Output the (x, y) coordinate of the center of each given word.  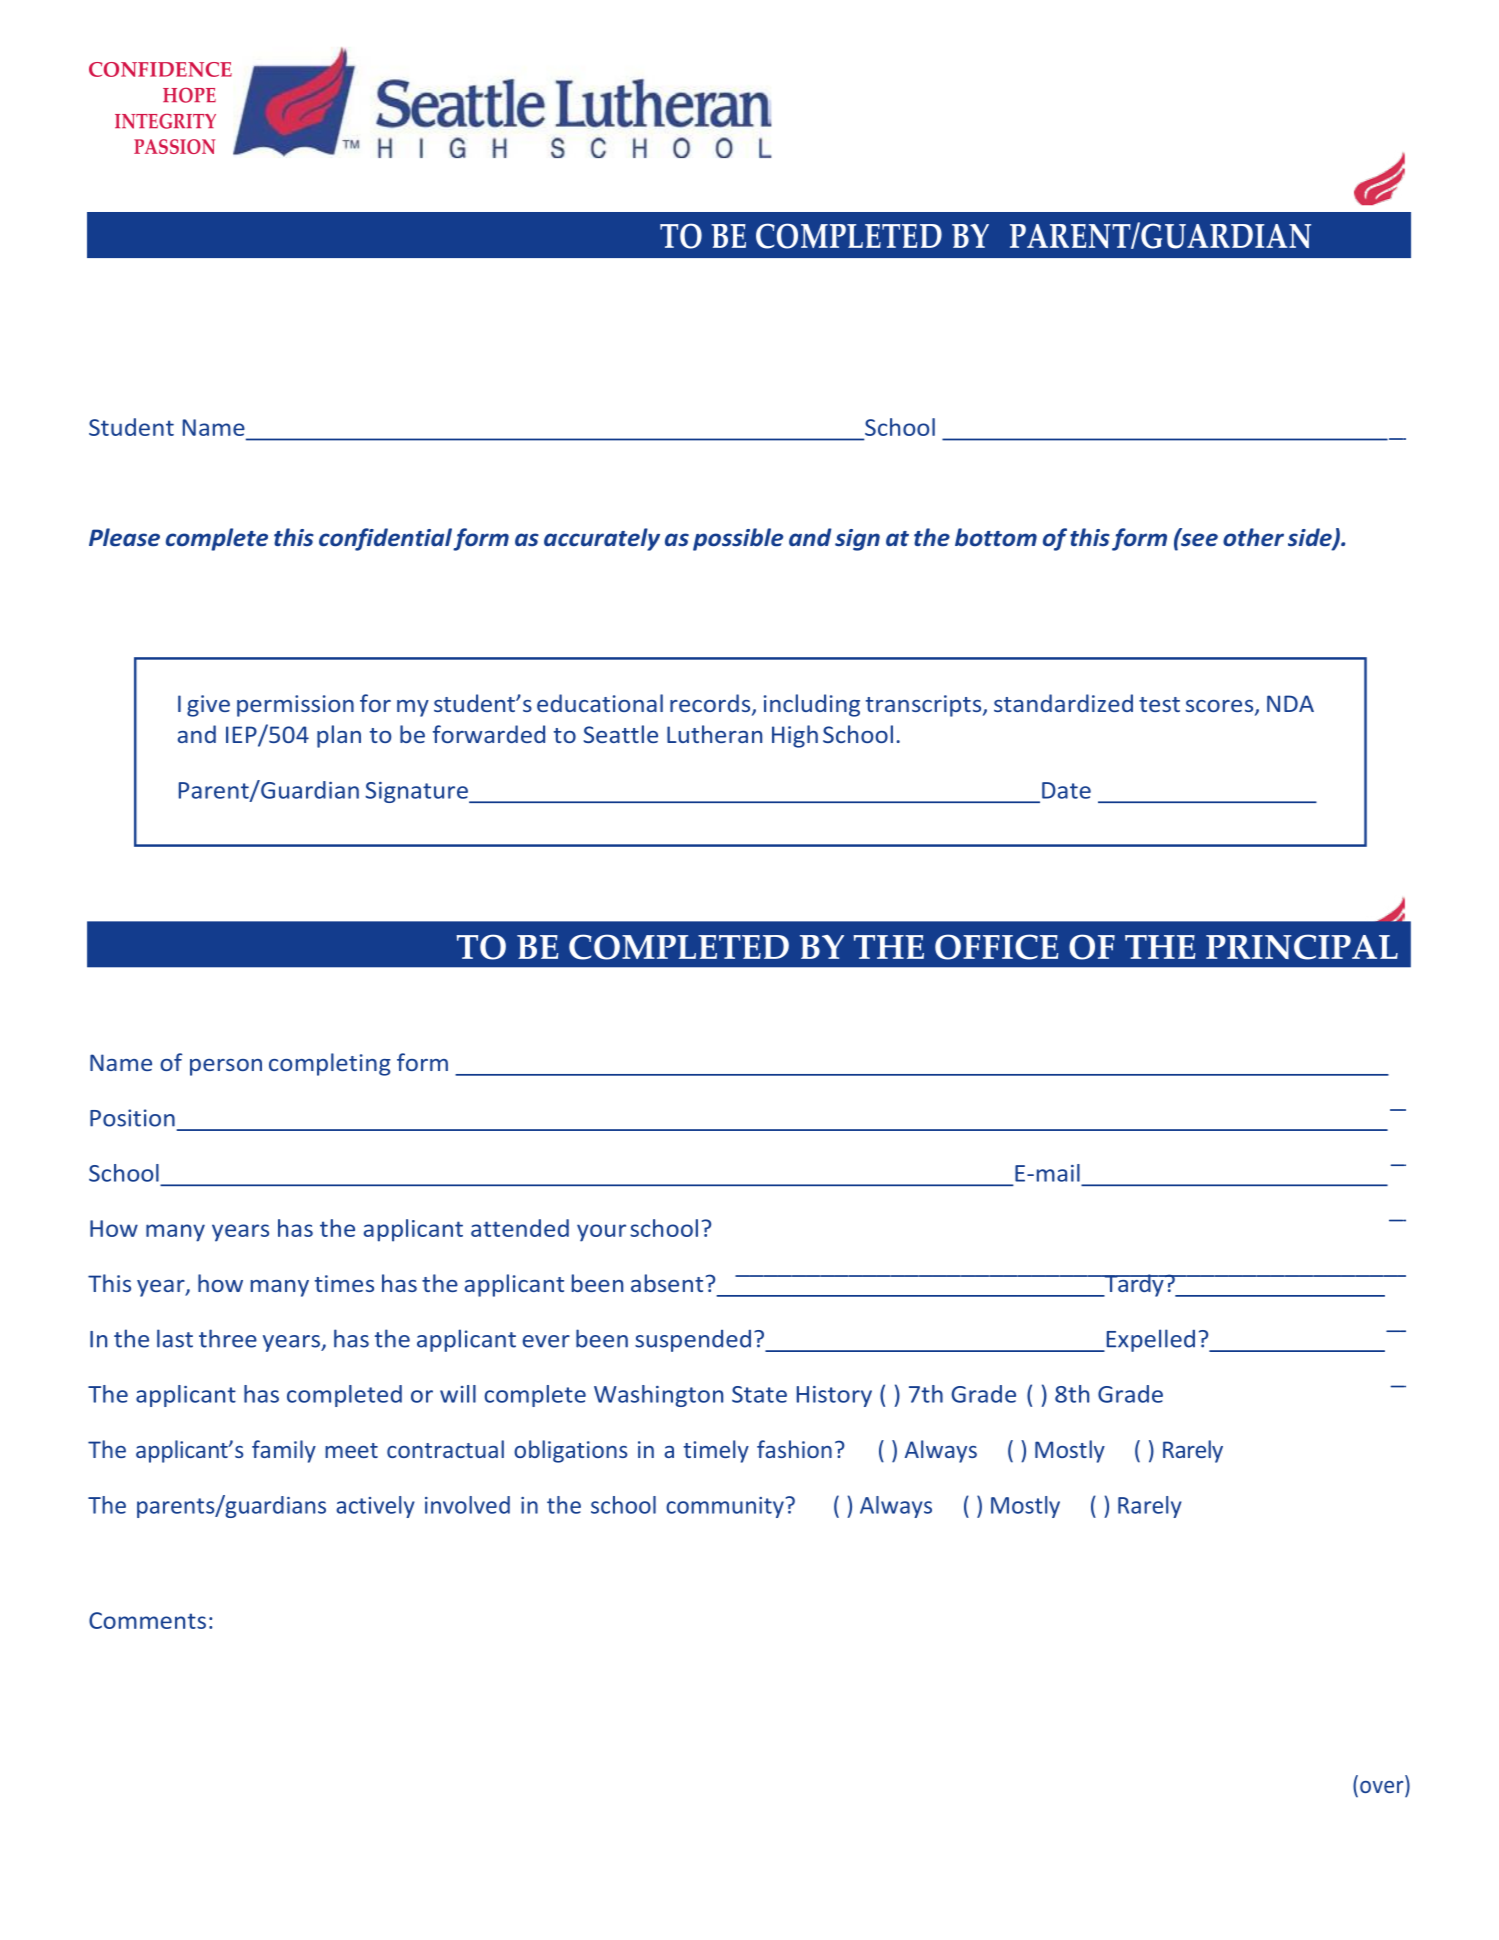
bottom (996, 537)
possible (738, 539)
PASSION (174, 146)
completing (330, 1064)
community (725, 1507)
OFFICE (996, 947)
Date (1066, 790)
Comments (147, 1620)
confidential (385, 539)
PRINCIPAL (1302, 947)
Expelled (1149, 1340)
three (228, 1338)
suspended (693, 1341)
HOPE (189, 95)
